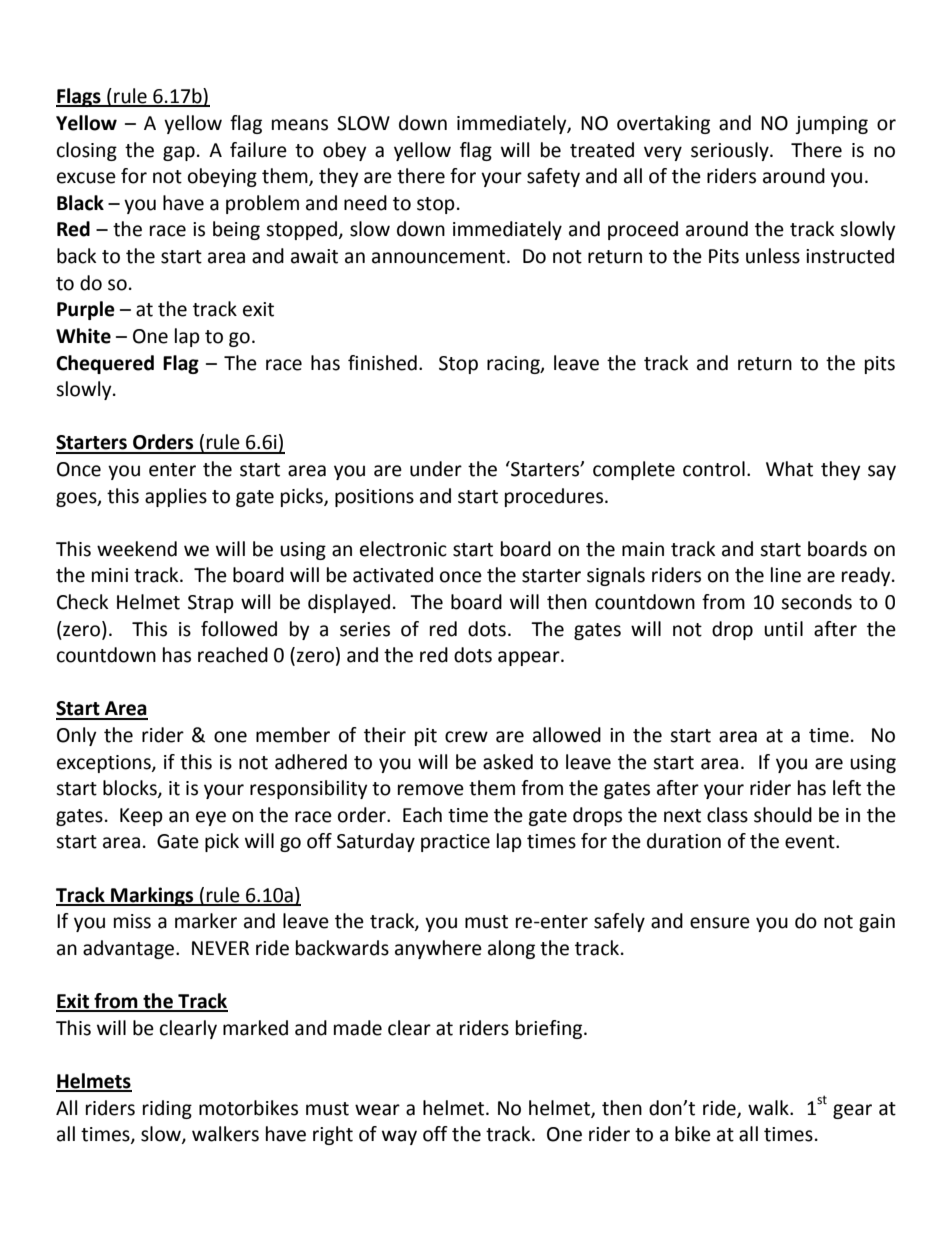 This image has width=952, height=1233. I want to click on Strap, so click(211, 604).
